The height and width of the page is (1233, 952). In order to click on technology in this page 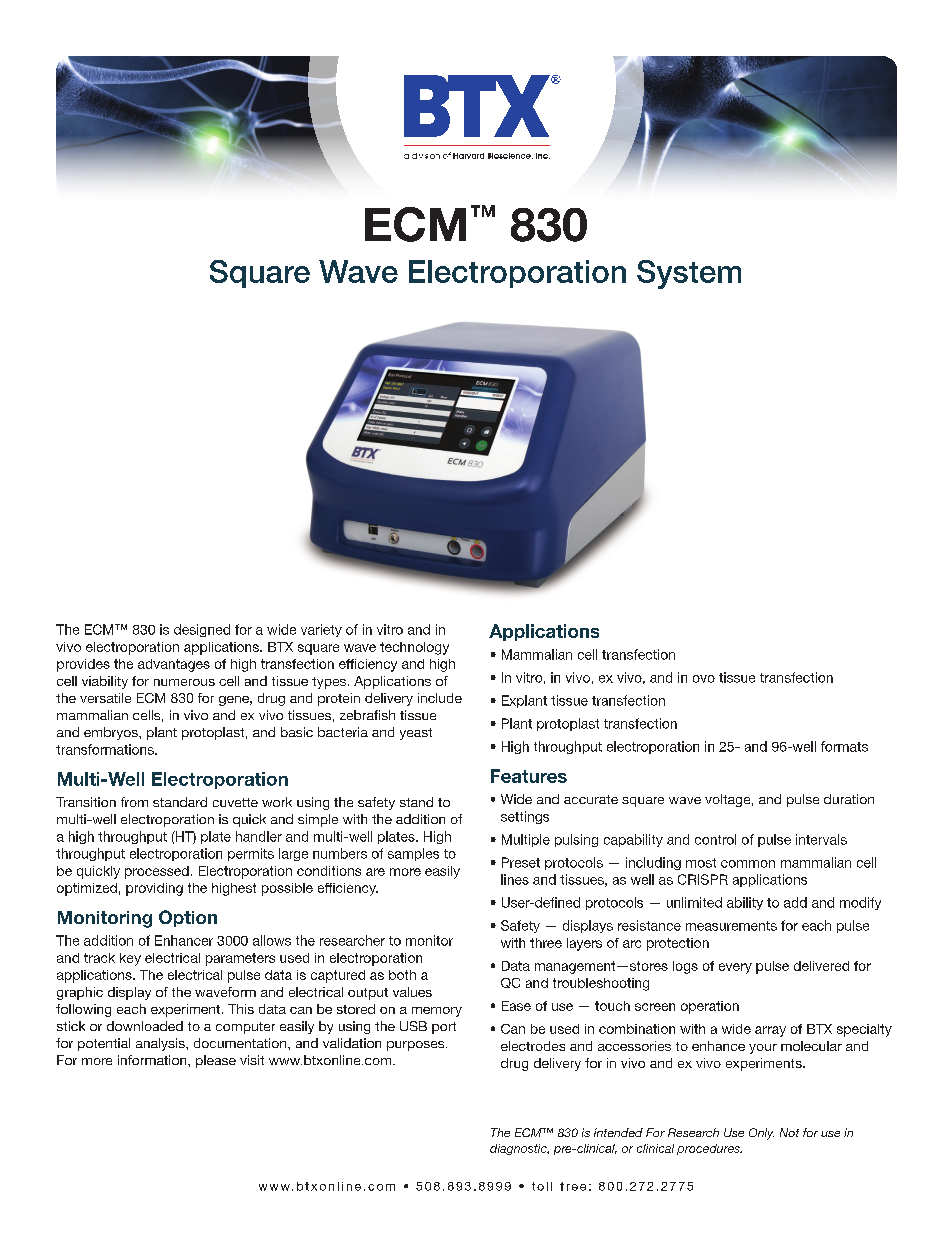, I will do `click(414, 648)`.
